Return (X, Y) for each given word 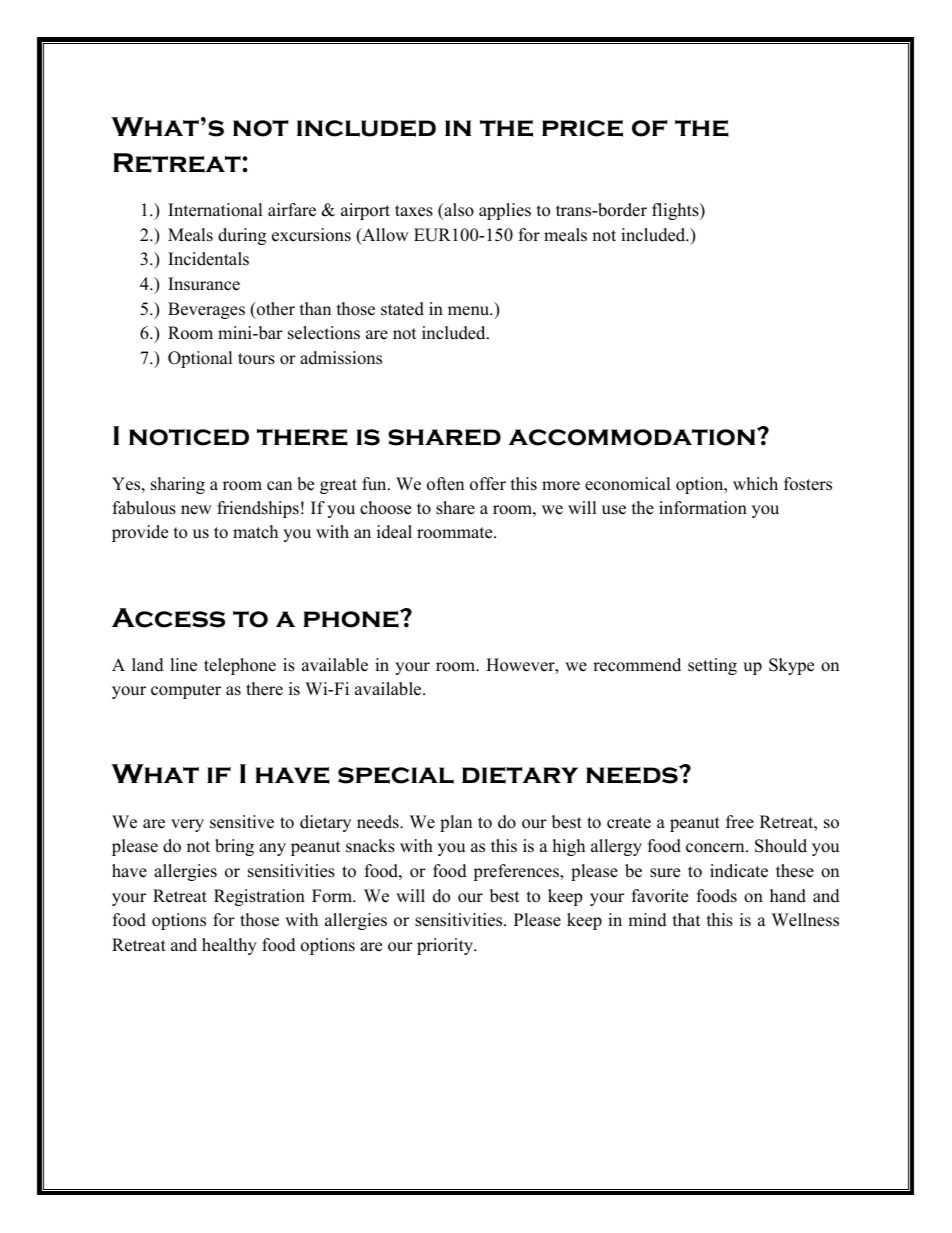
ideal (394, 532)
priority (446, 946)
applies (505, 211)
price (582, 128)
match (255, 532)
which (755, 484)
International (215, 210)
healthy (229, 946)
